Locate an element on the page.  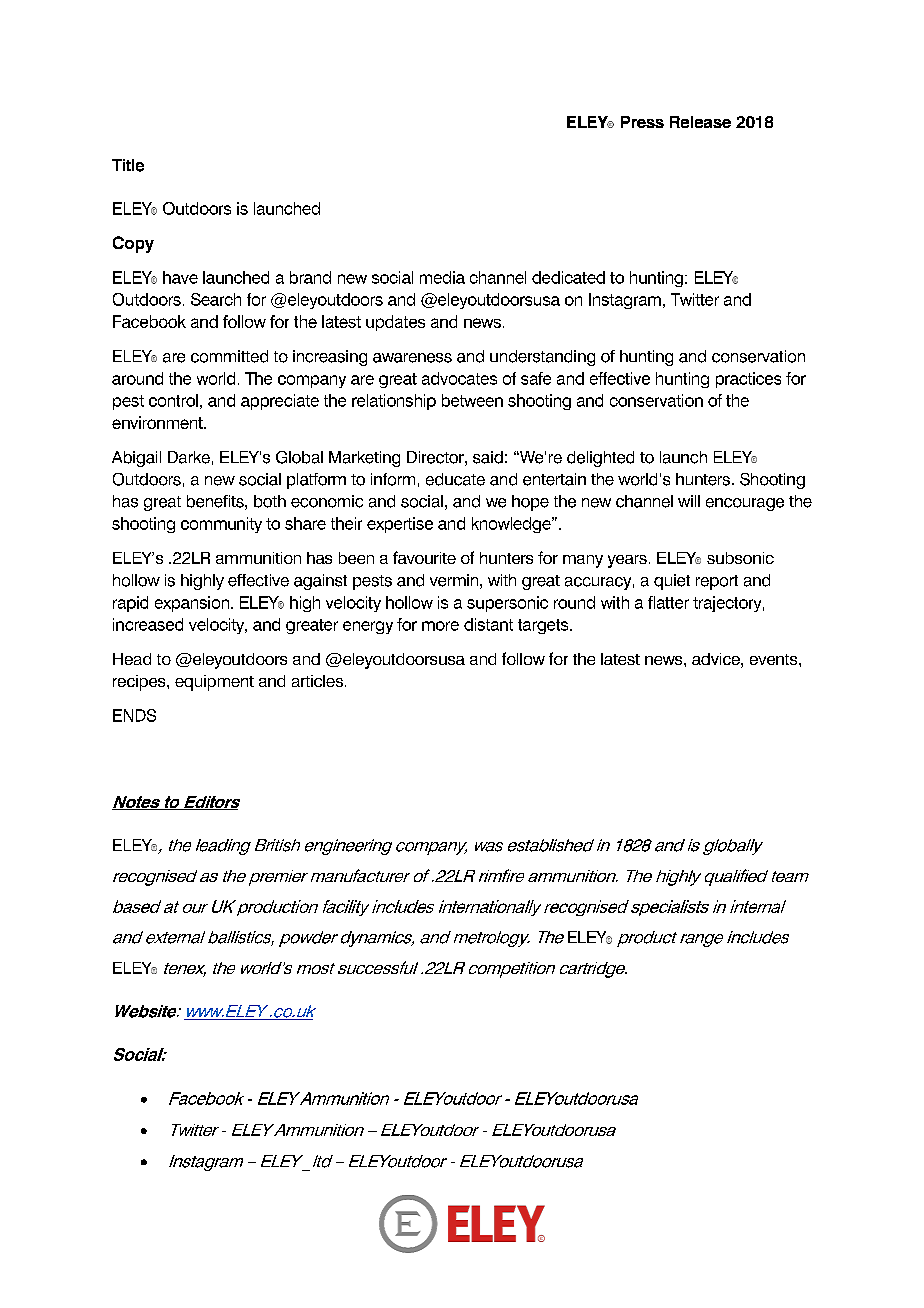
Release is located at coordinates (700, 122).
